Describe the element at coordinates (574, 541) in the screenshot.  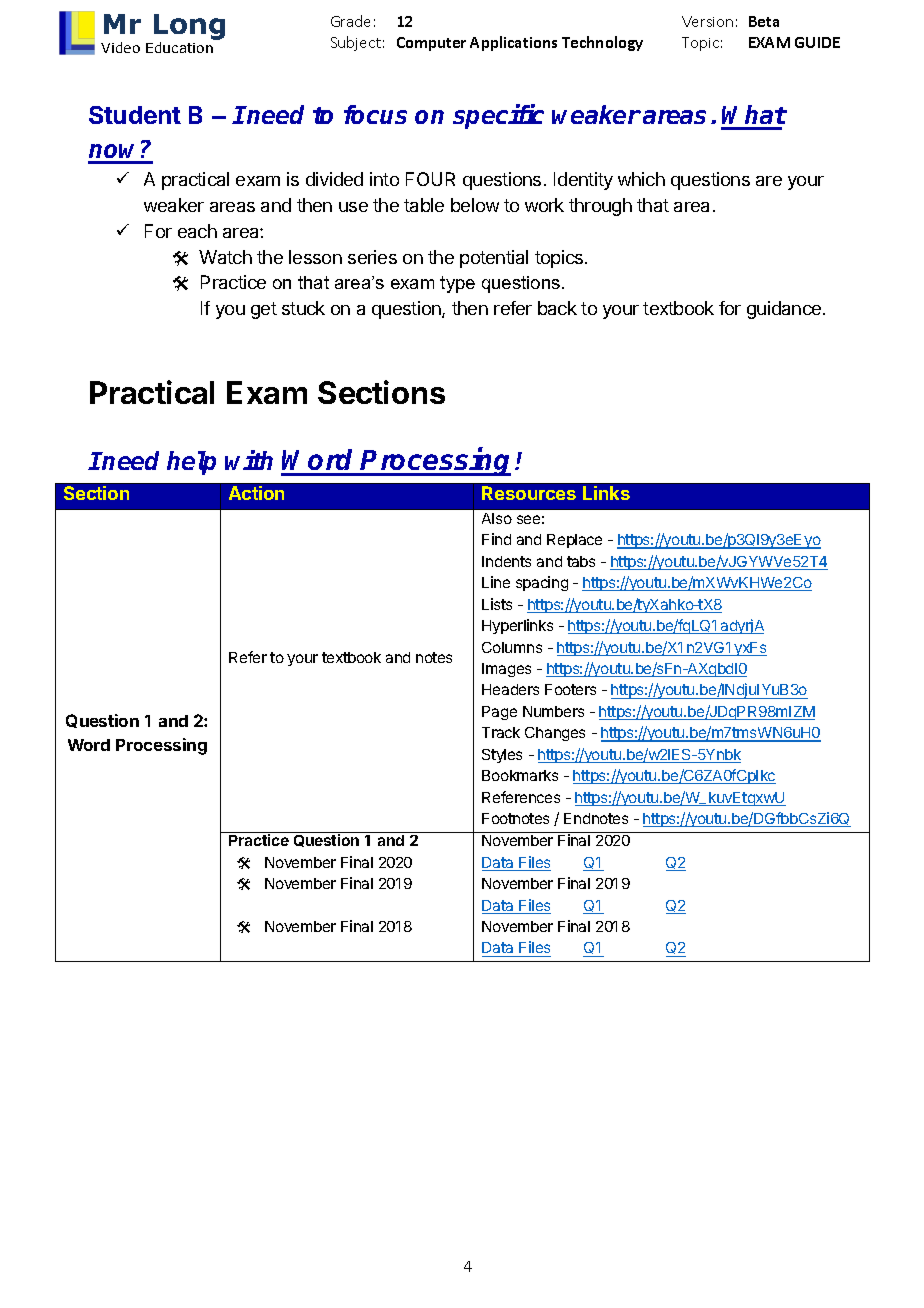
I see `Replace` at that location.
